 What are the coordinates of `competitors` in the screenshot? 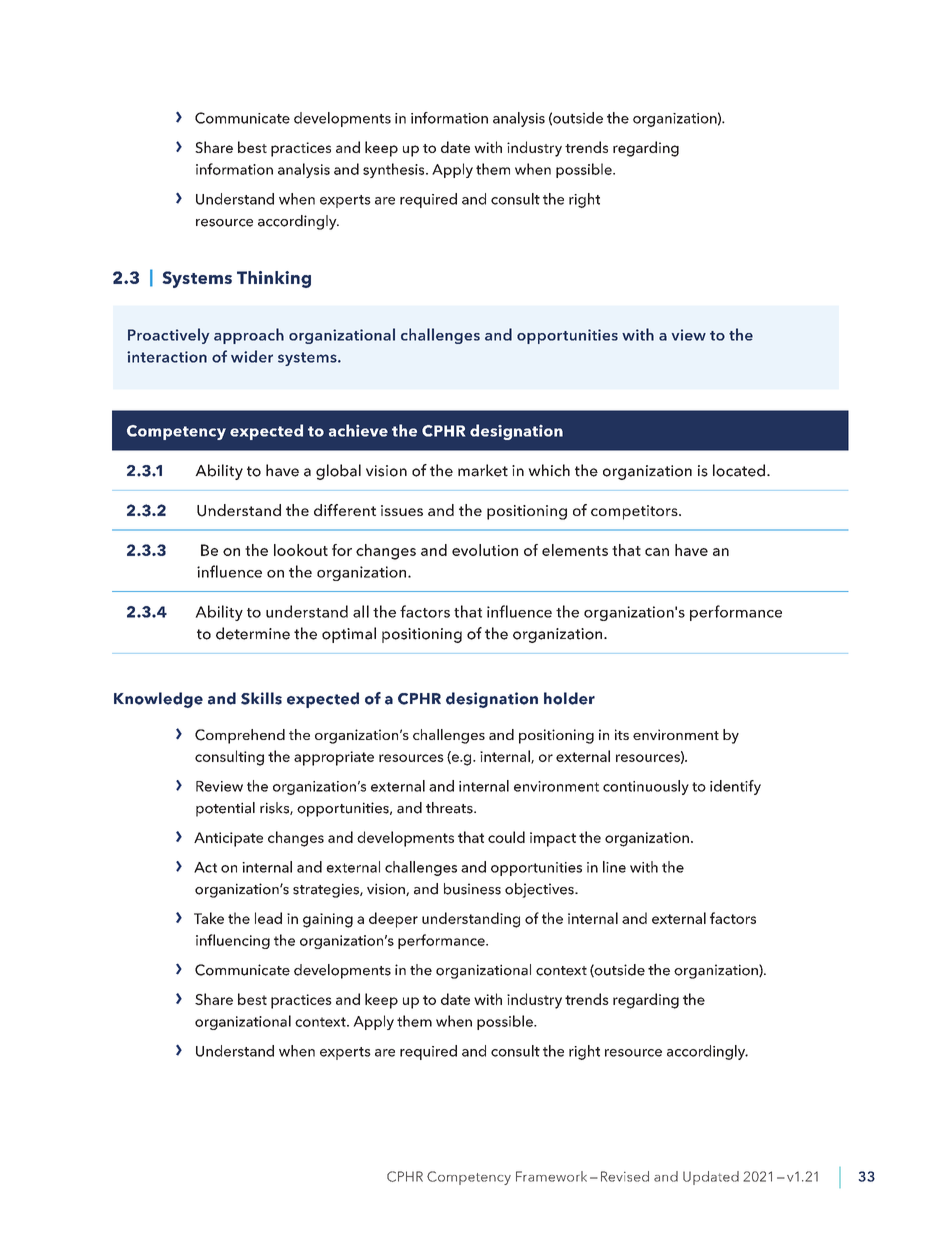 It's located at (635, 512).
